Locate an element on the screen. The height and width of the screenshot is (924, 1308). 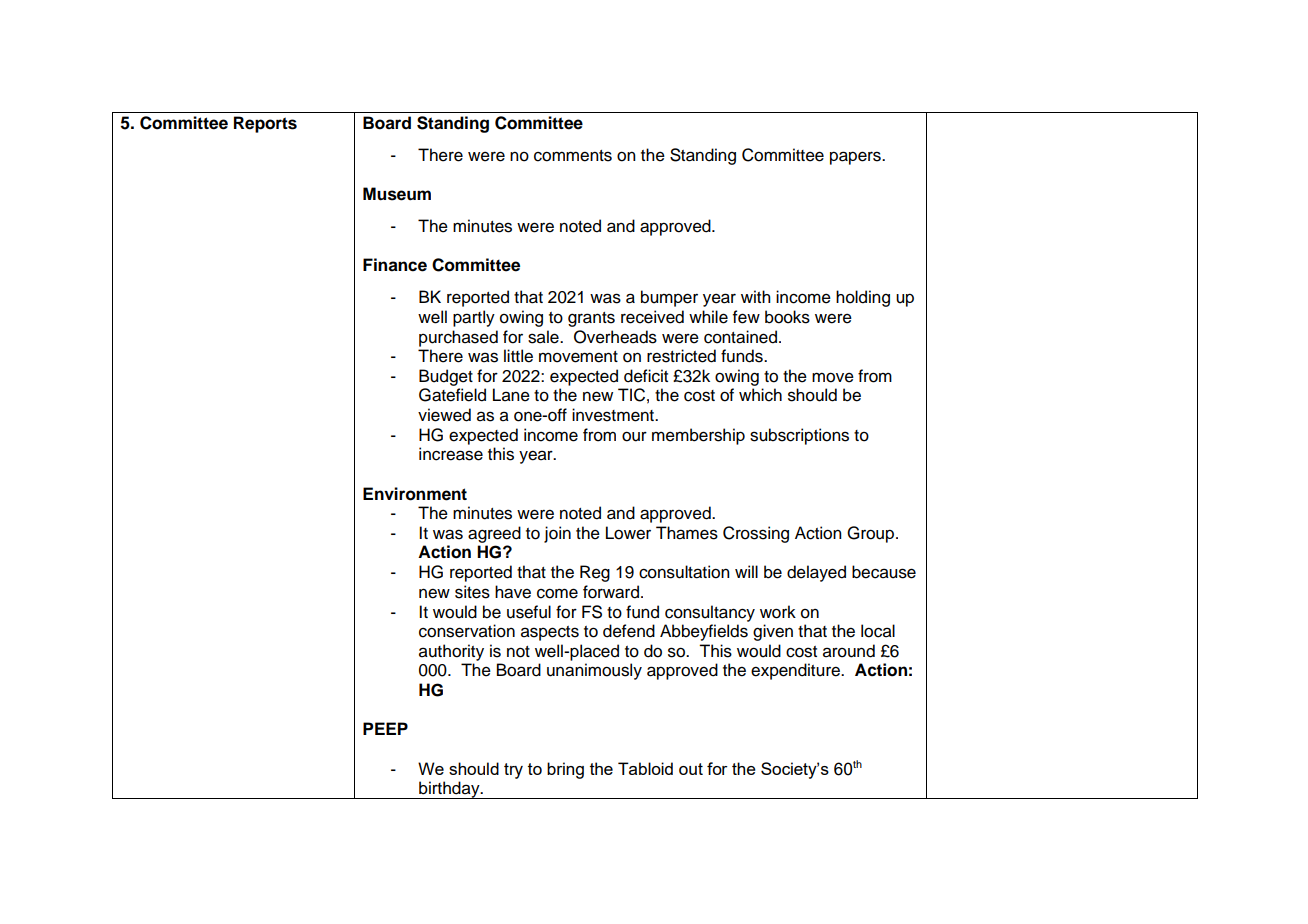
books is located at coordinates (787, 317).
